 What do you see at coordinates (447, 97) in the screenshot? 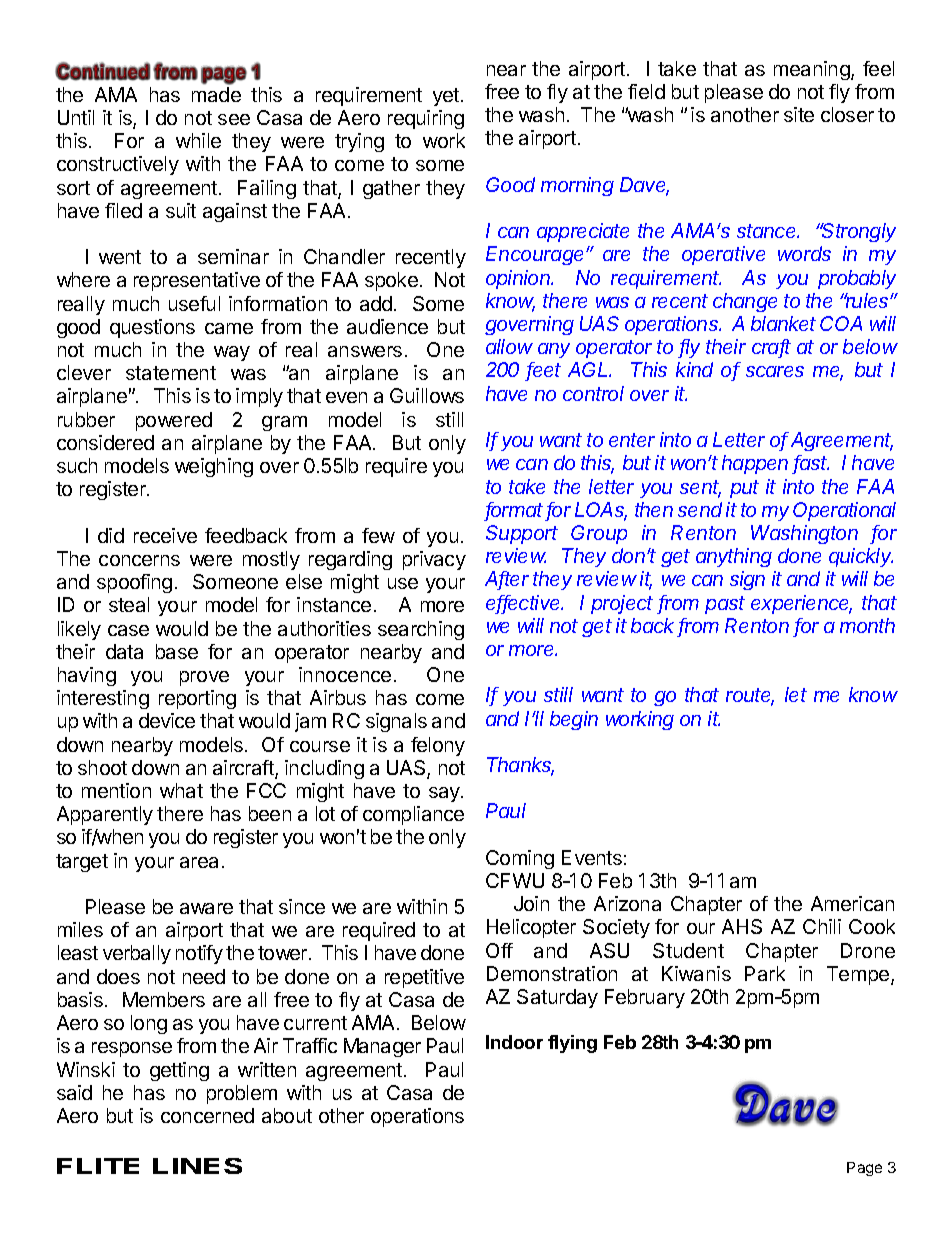
I see `yet` at bounding box center [447, 97].
